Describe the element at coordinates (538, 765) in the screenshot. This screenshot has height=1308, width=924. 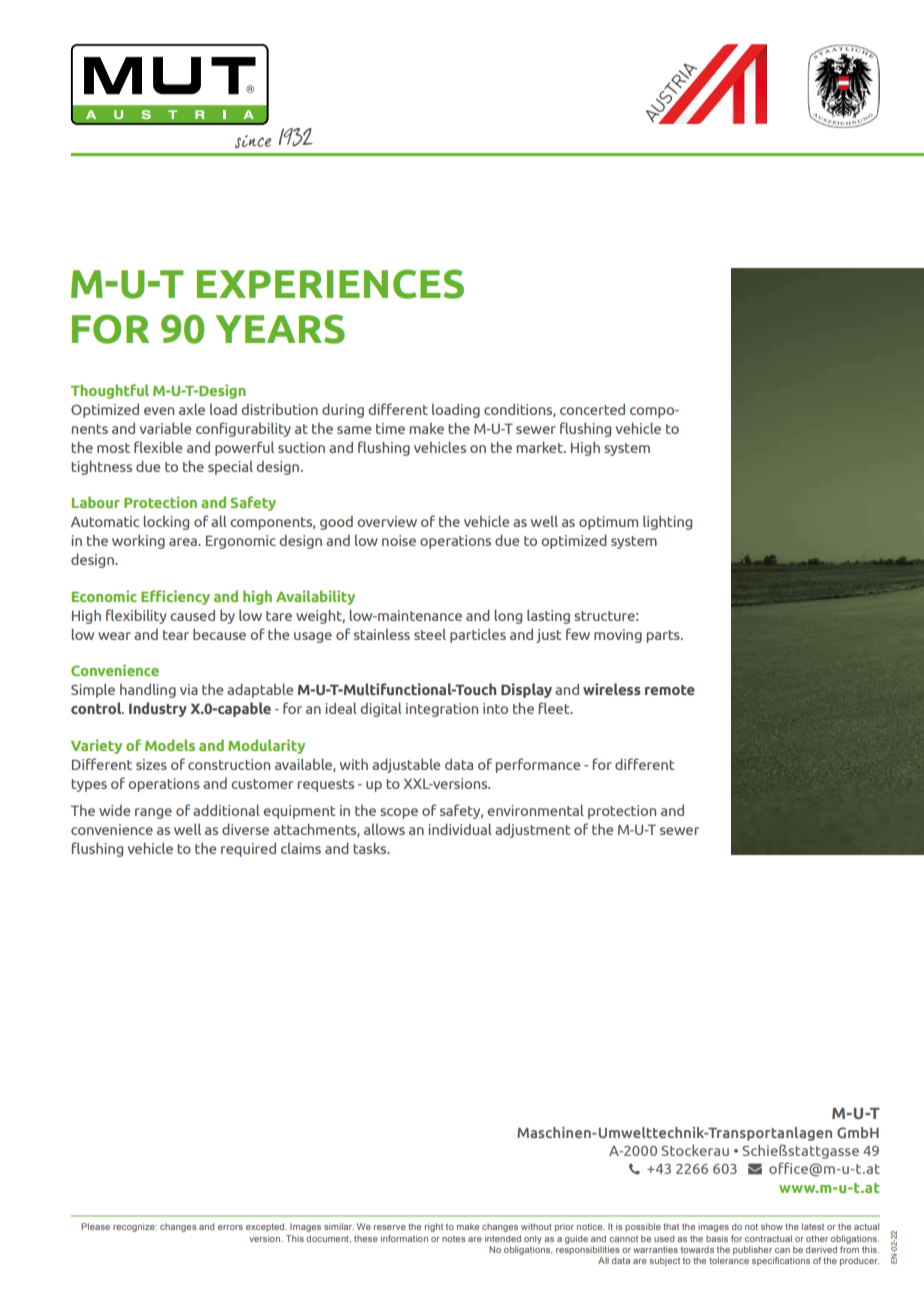
I see `performance` at that location.
